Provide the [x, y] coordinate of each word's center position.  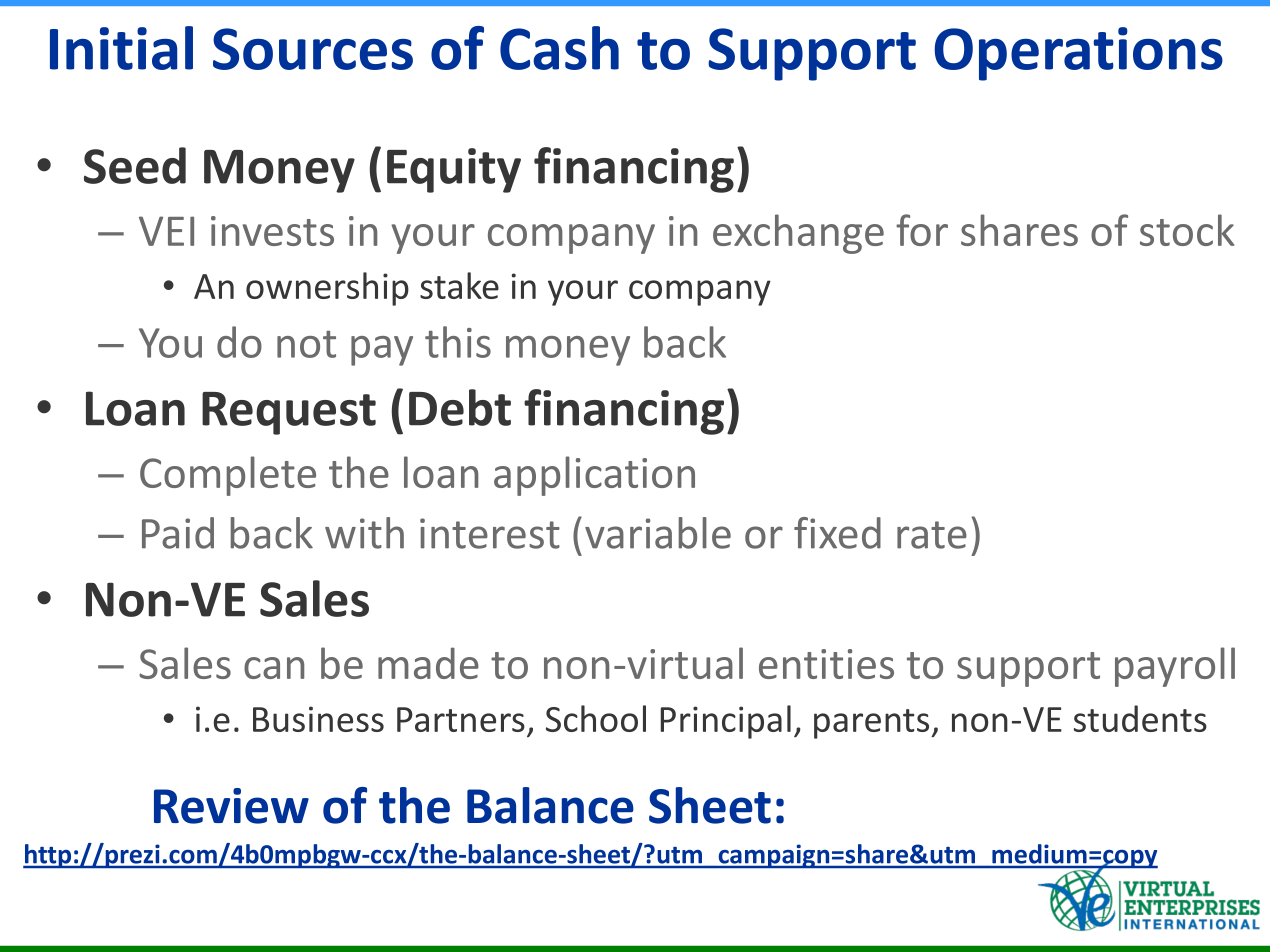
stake [459, 285]
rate [932, 535]
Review [231, 806]
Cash [559, 48]
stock [1187, 230]
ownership [327, 289]
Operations [1078, 54]
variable [658, 533]
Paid [178, 533]
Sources [313, 49]
